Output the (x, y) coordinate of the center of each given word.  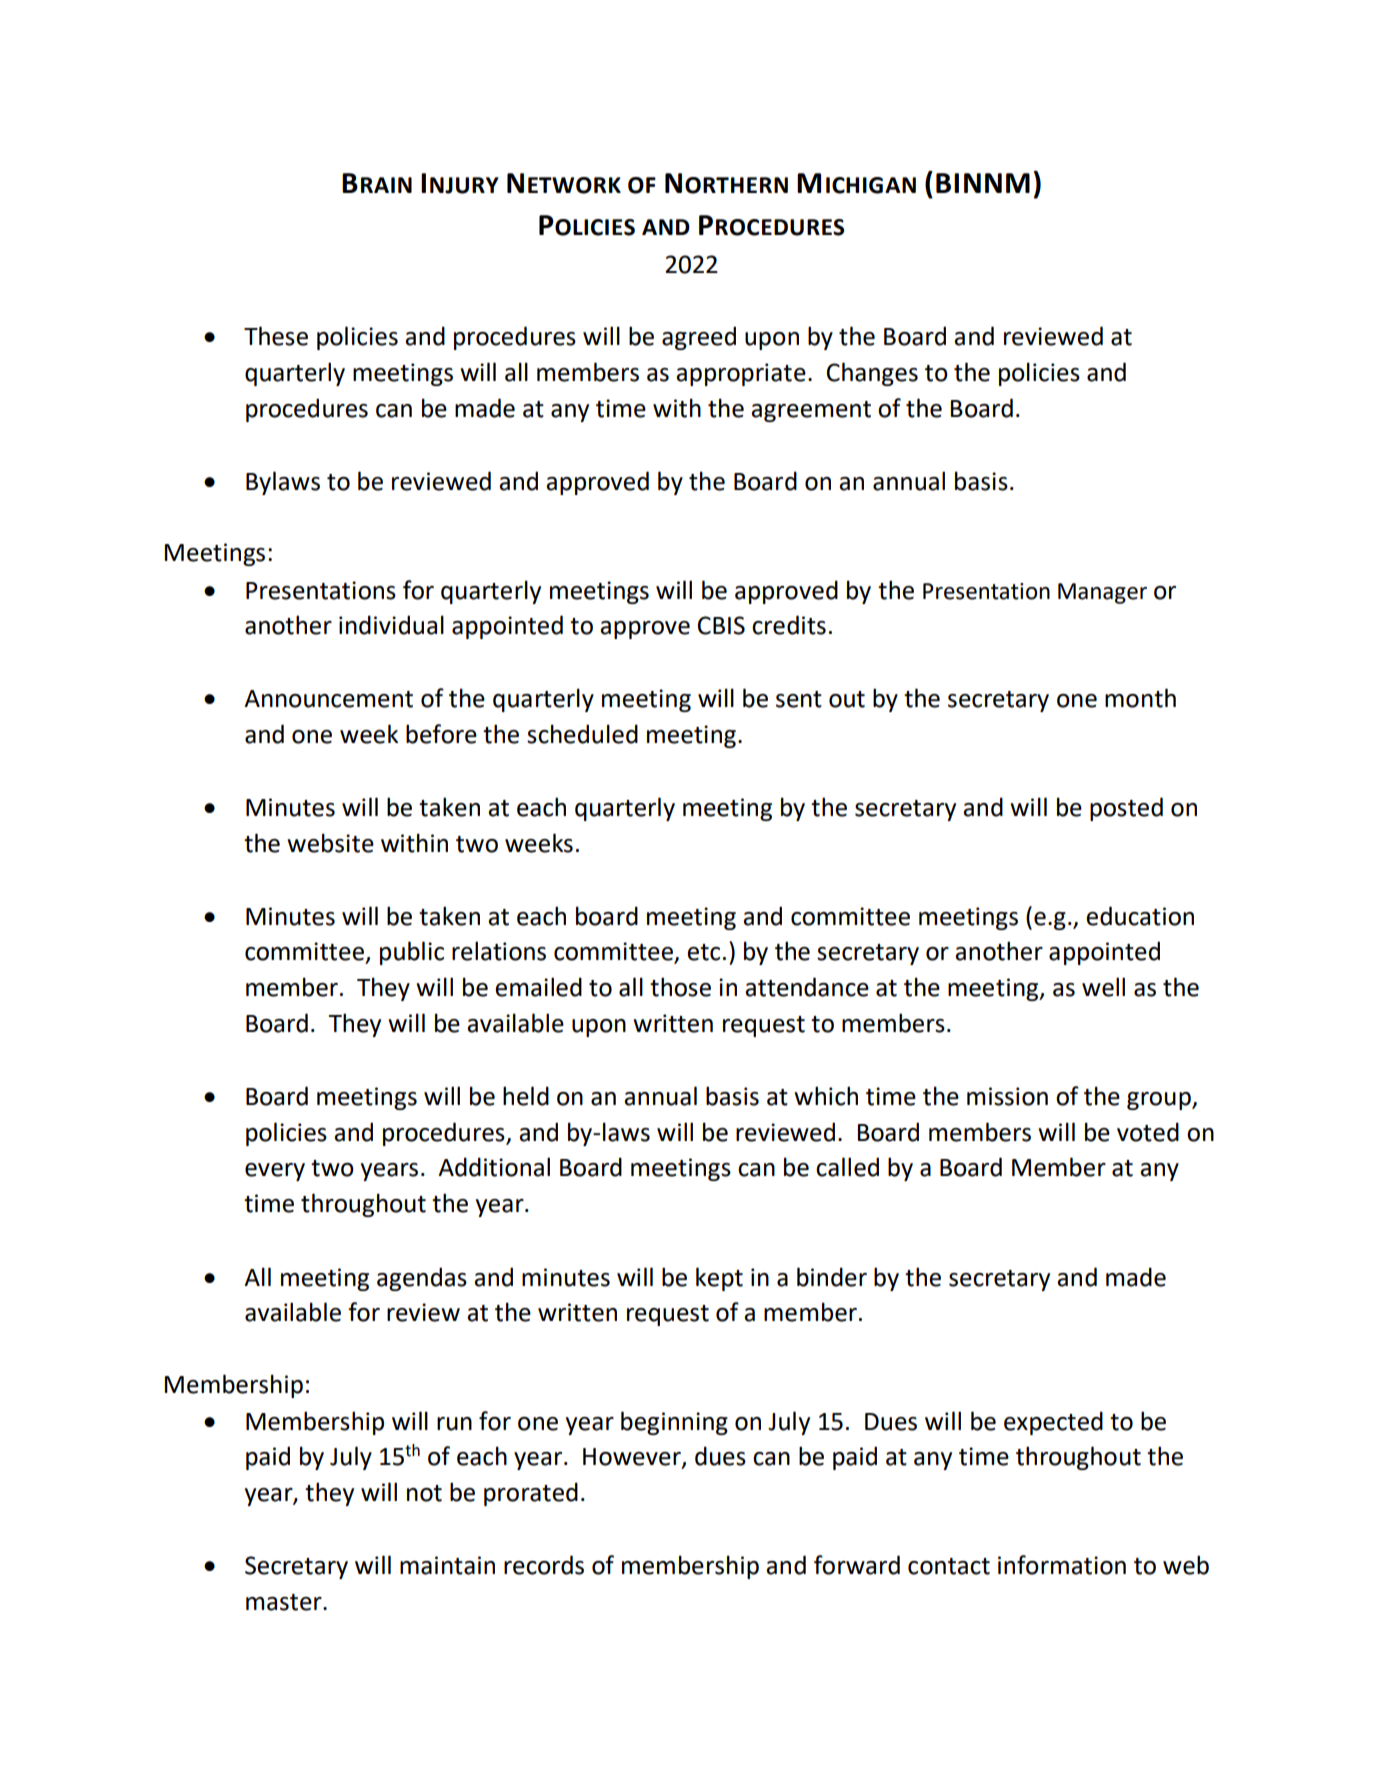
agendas (422, 1279)
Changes (872, 374)
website (330, 843)
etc (703, 952)
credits (789, 625)
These (276, 336)
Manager (1102, 593)
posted (1126, 809)
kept (719, 1279)
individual (391, 625)
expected (1053, 1423)
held (526, 1096)
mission (1007, 1096)
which (826, 1096)
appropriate (741, 374)
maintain (447, 1565)
